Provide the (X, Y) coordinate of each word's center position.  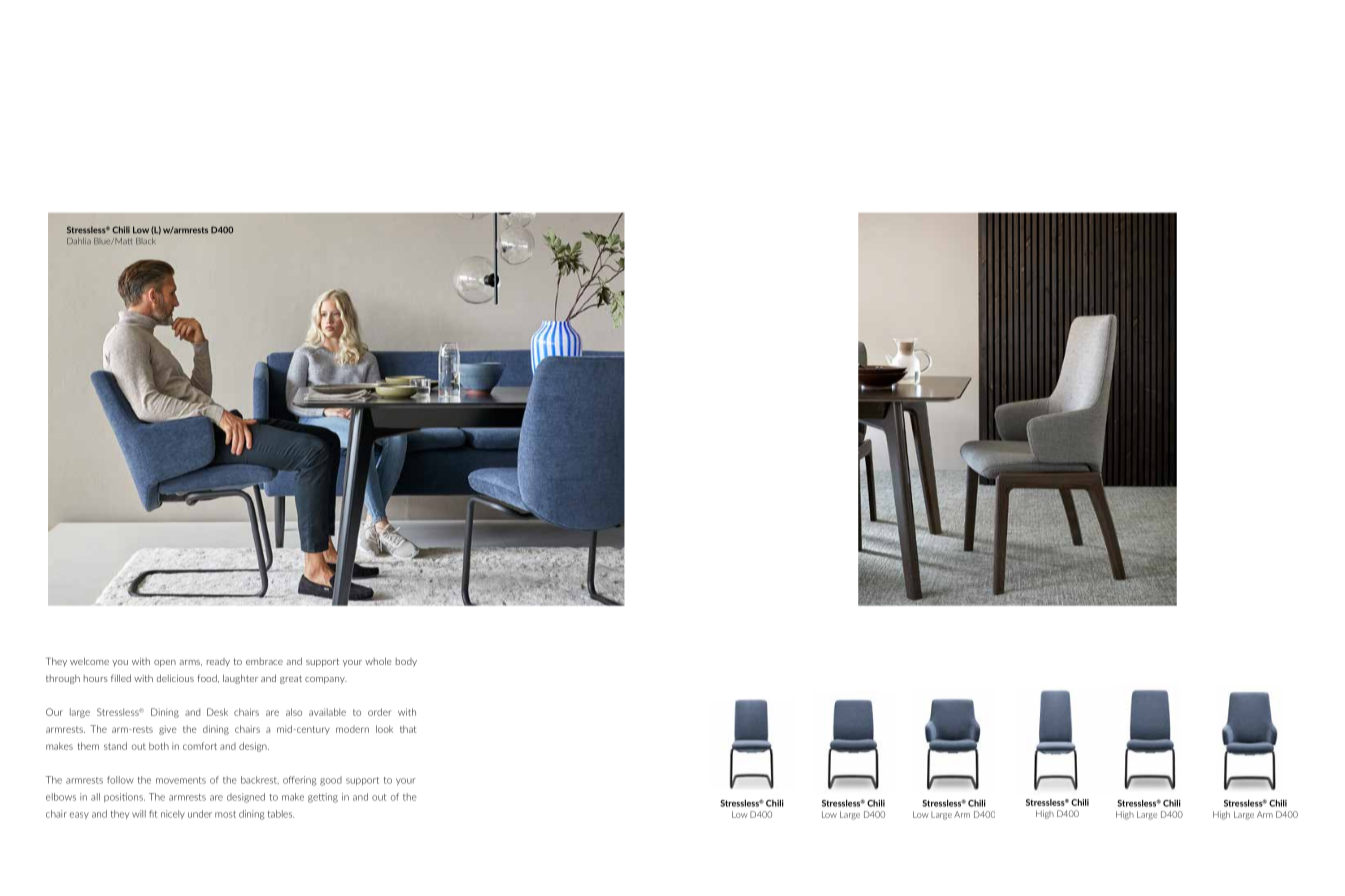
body (406, 662)
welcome (89, 661)
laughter (240, 679)
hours (96, 678)
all (95, 797)
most (225, 814)
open (165, 663)
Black (145, 241)
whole (378, 661)
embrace (264, 661)
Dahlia (79, 241)
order (379, 712)
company (326, 680)
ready (218, 662)
